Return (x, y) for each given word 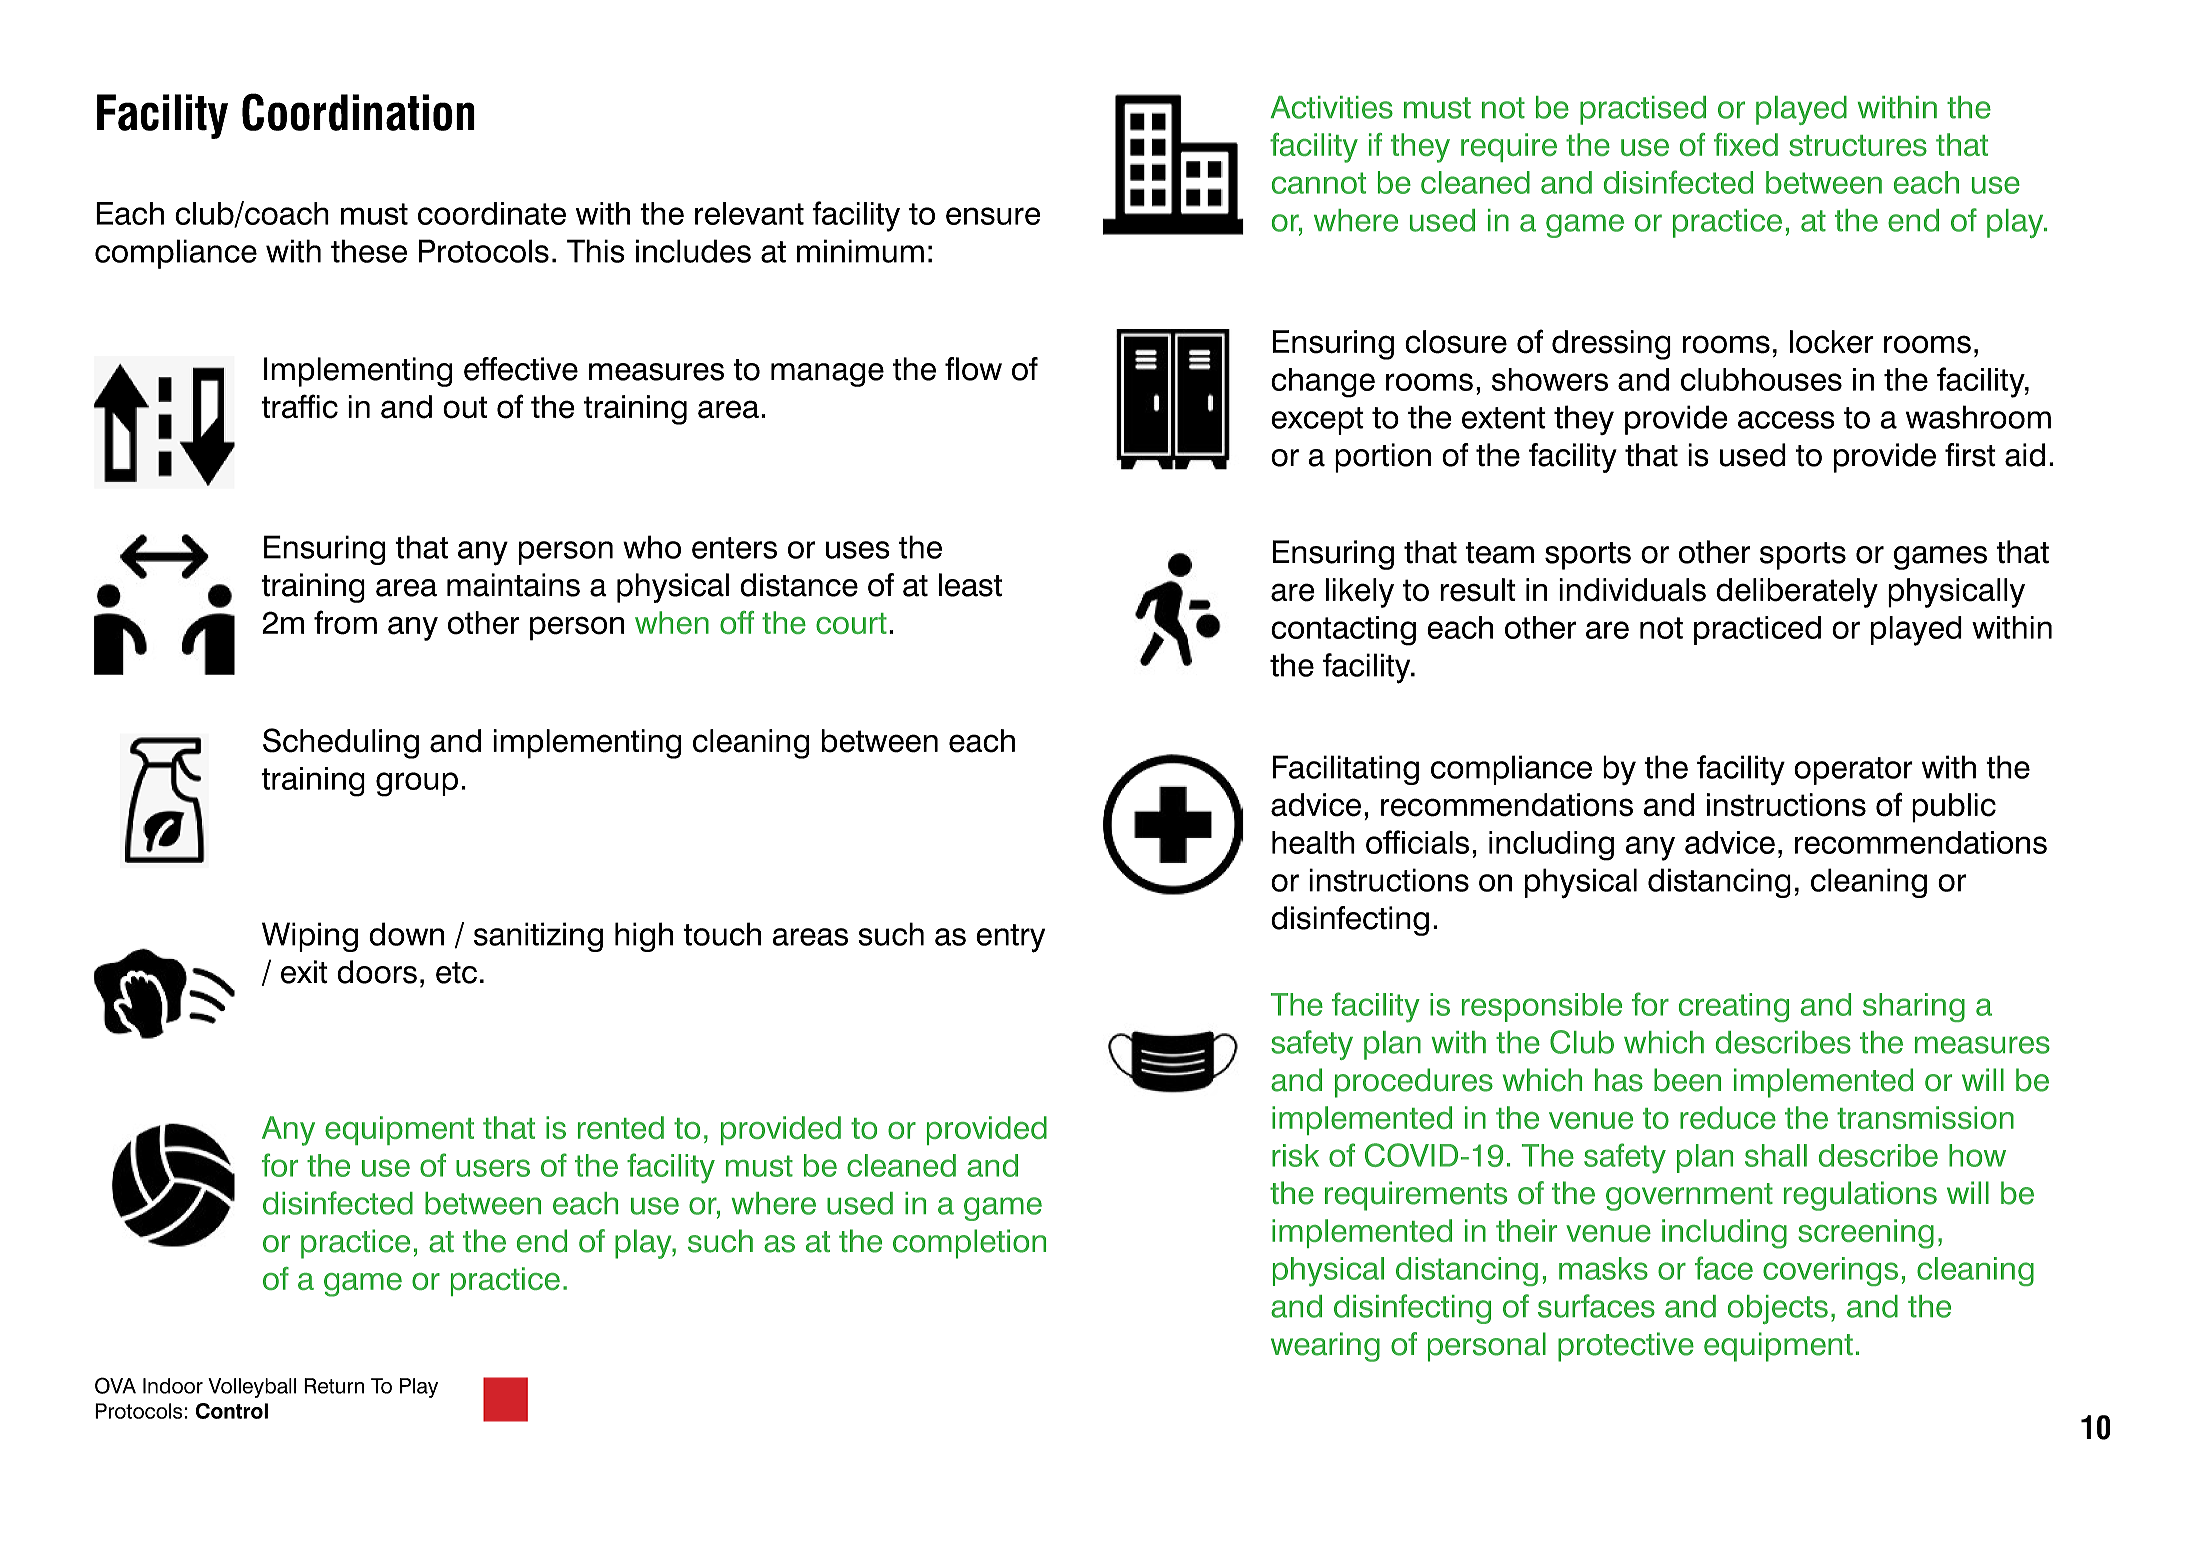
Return (334, 1386)
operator (1853, 771)
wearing (1325, 1347)
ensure (993, 216)
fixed (1746, 144)
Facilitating (1346, 770)
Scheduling (341, 743)
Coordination (358, 112)
